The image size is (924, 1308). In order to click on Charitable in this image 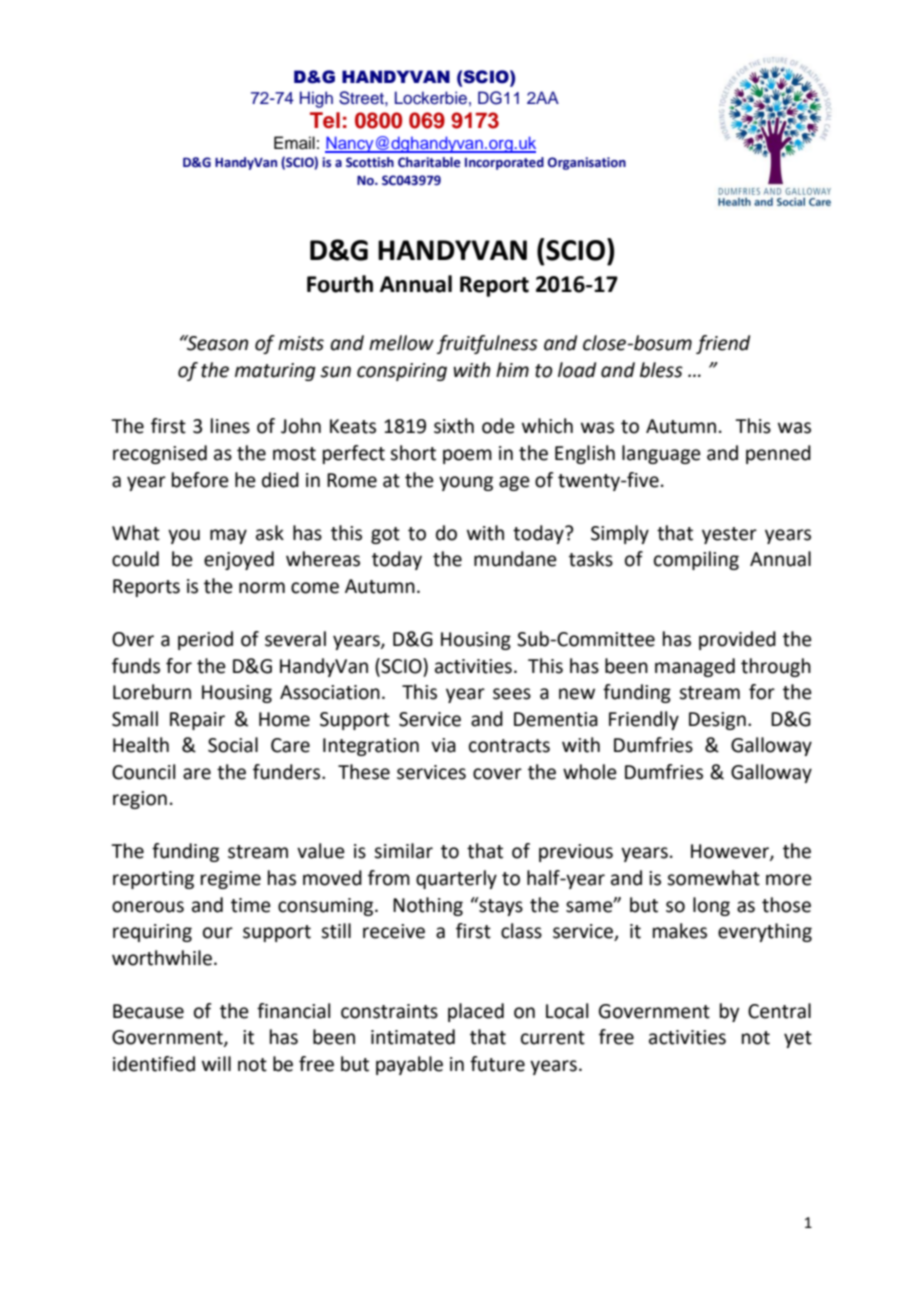, I will do `click(429, 162)`.
